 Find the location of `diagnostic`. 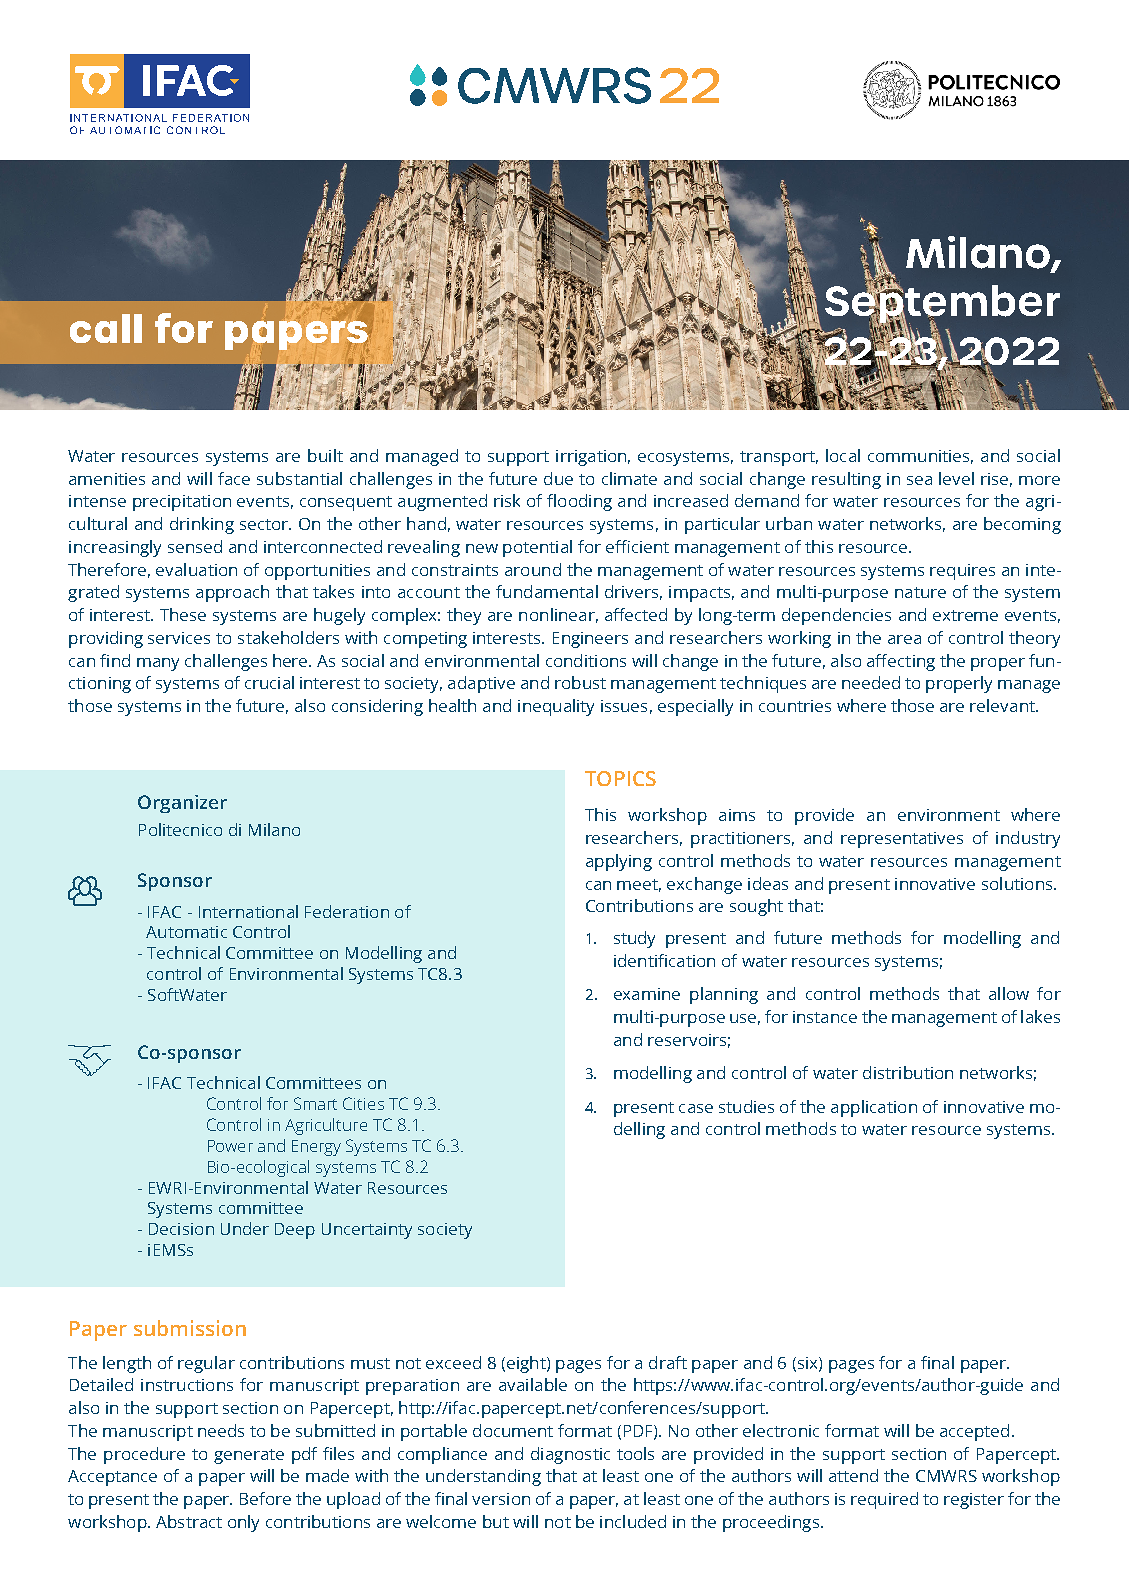

diagnostic is located at coordinates (570, 1455).
